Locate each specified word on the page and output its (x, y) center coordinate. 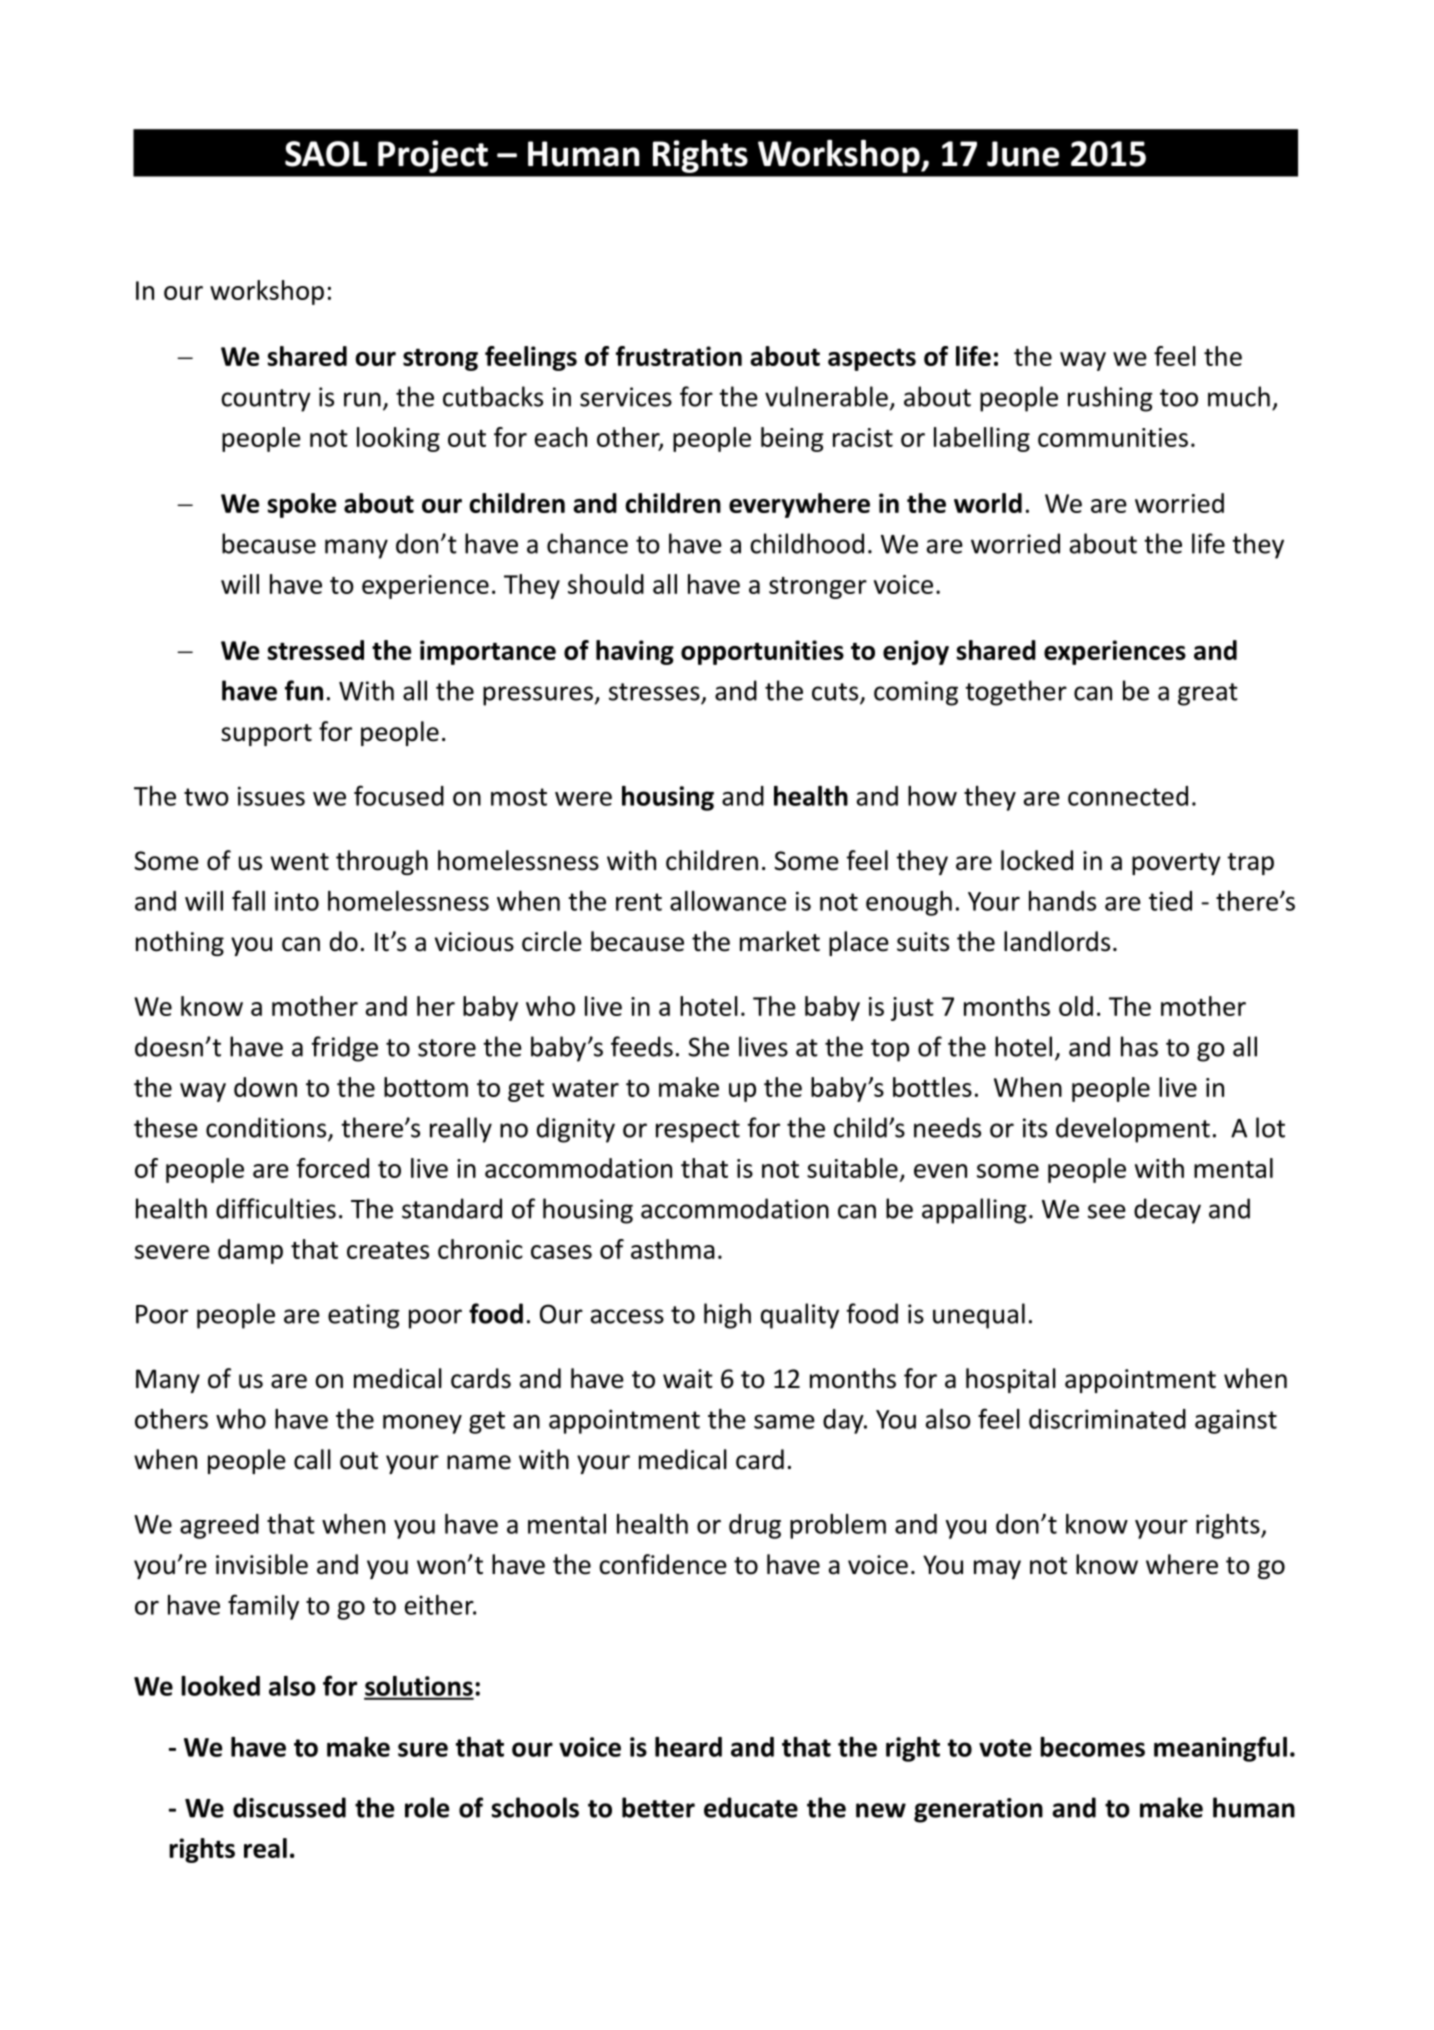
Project (433, 156)
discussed (289, 1807)
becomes (1092, 1747)
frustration (679, 356)
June (1023, 154)
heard (688, 1747)
